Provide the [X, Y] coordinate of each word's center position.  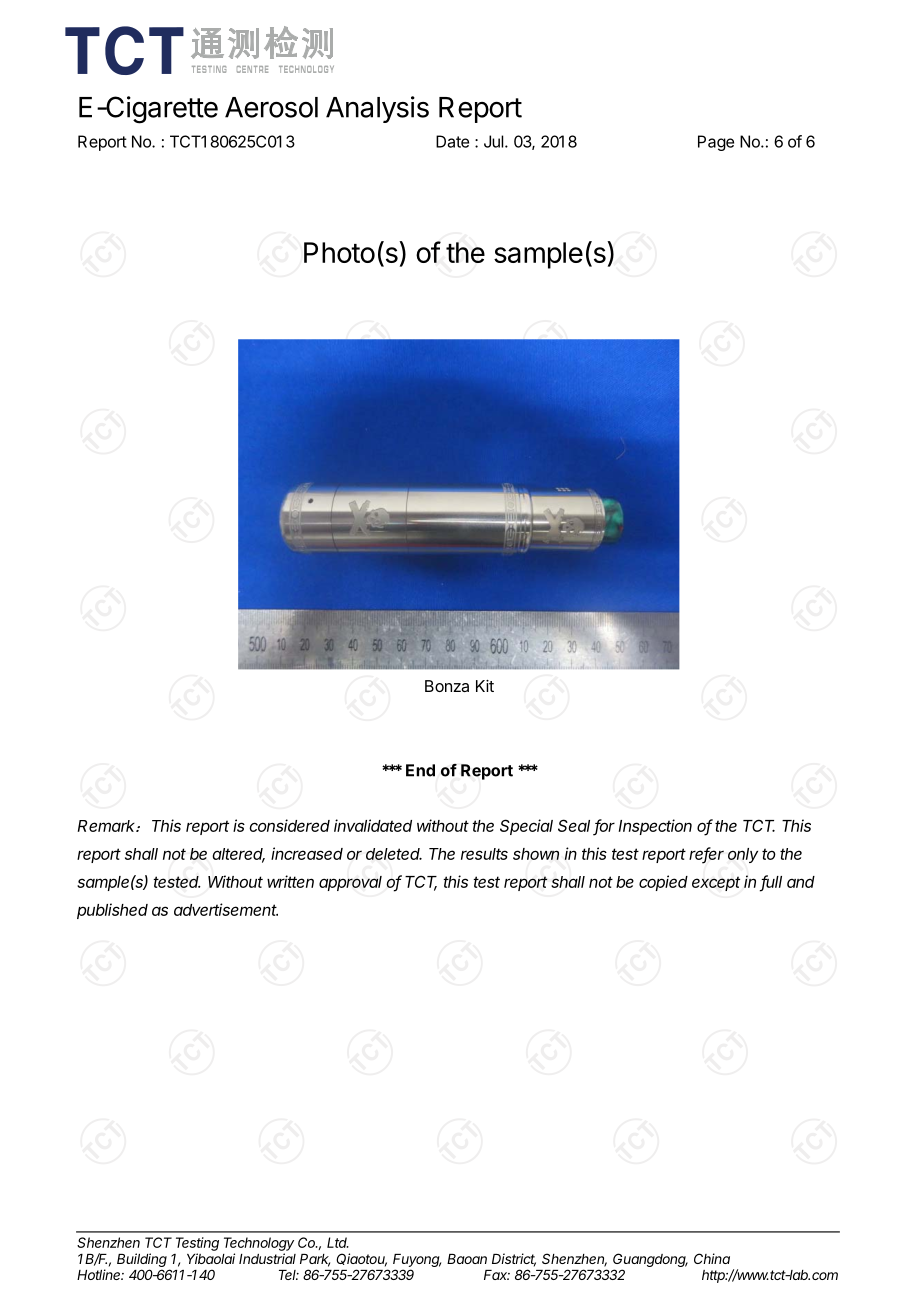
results [484, 854]
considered [289, 825]
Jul [493, 141]
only [743, 855]
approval [350, 883]
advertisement [226, 909]
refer [706, 854]
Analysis [377, 109]
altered [238, 855]
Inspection [655, 827]
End [420, 770]
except [716, 883]
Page [716, 143]
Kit [485, 686]
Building [142, 1261]
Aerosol [271, 107]
